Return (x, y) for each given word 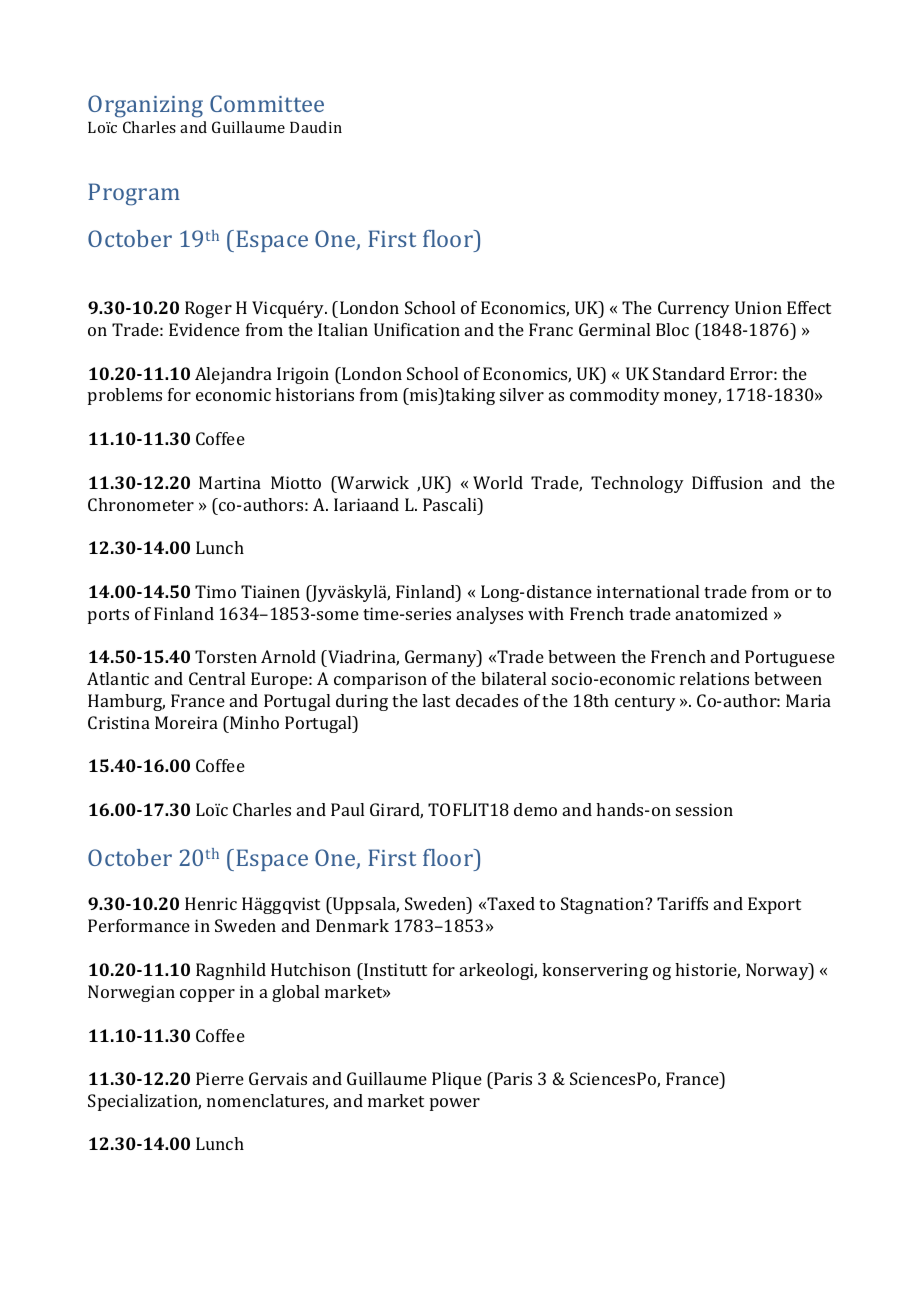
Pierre (220, 1078)
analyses (490, 615)
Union (758, 307)
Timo (215, 591)
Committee (267, 103)
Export (774, 905)
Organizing (145, 106)
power (455, 1104)
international (648, 591)
